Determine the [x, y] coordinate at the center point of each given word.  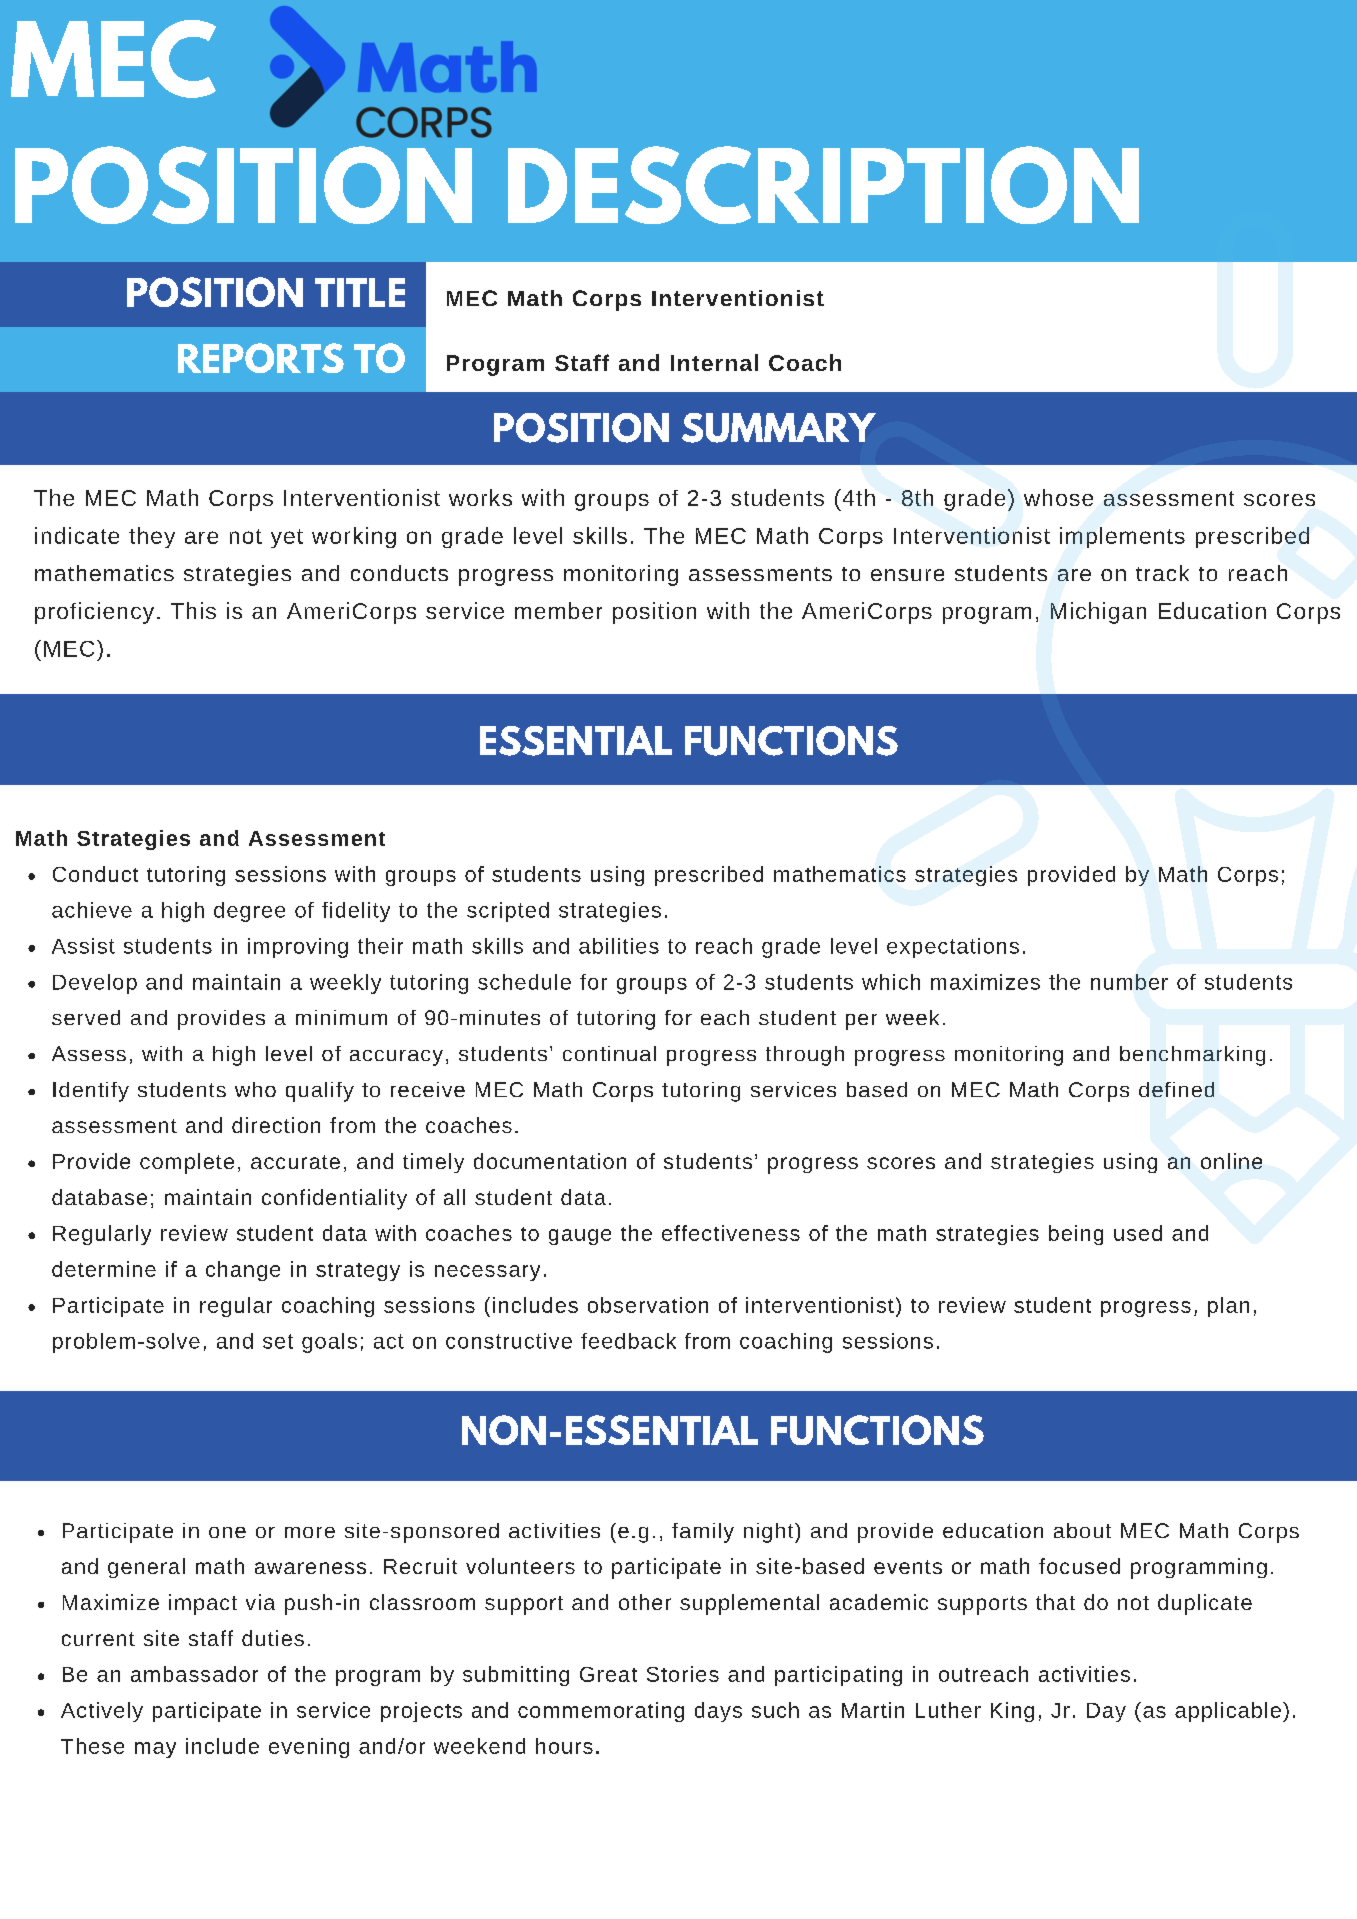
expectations [953, 948]
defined [1176, 1089]
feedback [628, 1341]
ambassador [194, 1674]
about [1082, 1530]
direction [276, 1125]
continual [609, 1053]
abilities [619, 946]
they [152, 537]
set [278, 1341]
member [558, 610]
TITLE [360, 292]
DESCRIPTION [823, 185]
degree [249, 912]
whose [1058, 497]
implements [1122, 537]
